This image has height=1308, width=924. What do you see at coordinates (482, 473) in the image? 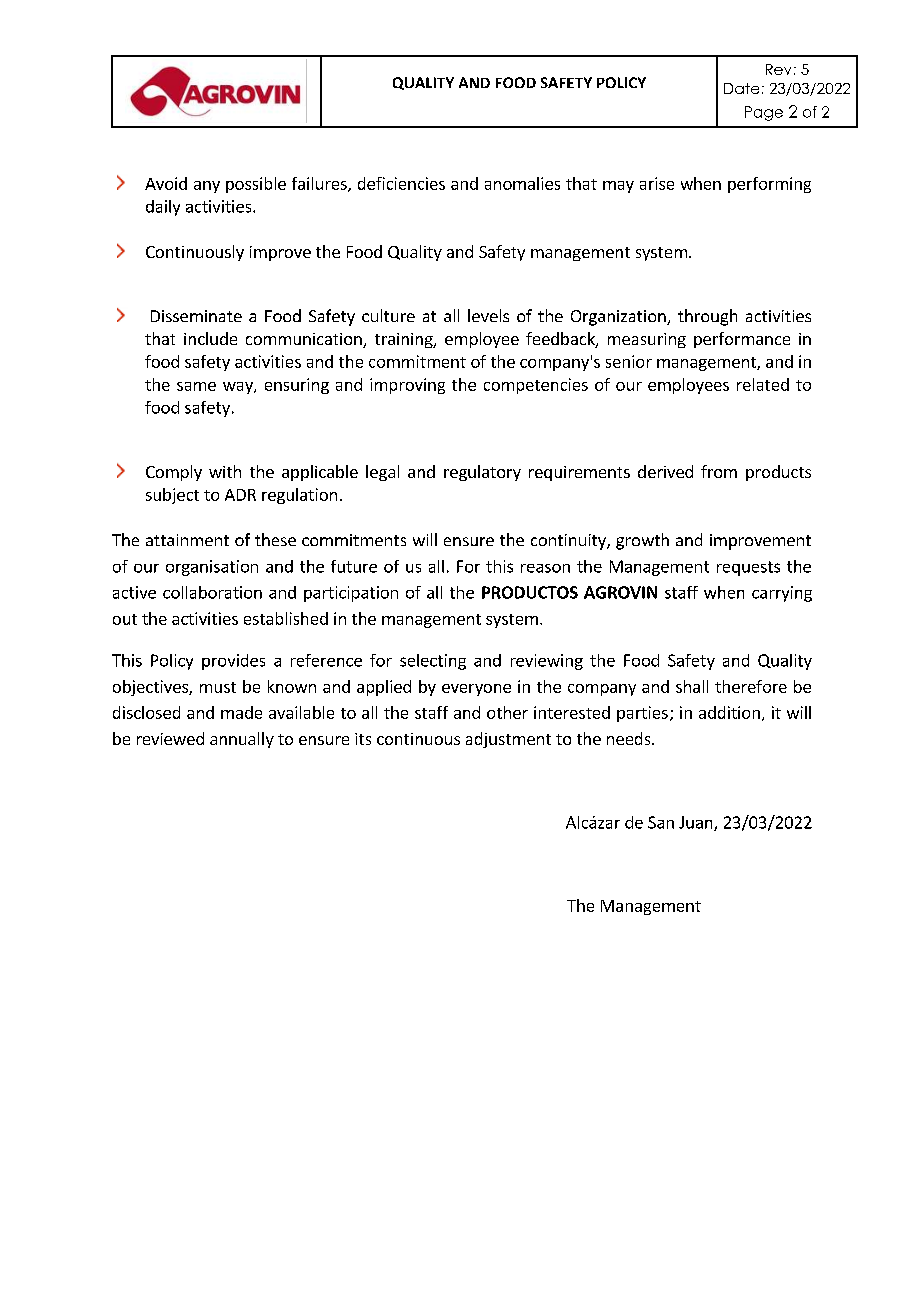
I see `regulatory` at bounding box center [482, 473].
